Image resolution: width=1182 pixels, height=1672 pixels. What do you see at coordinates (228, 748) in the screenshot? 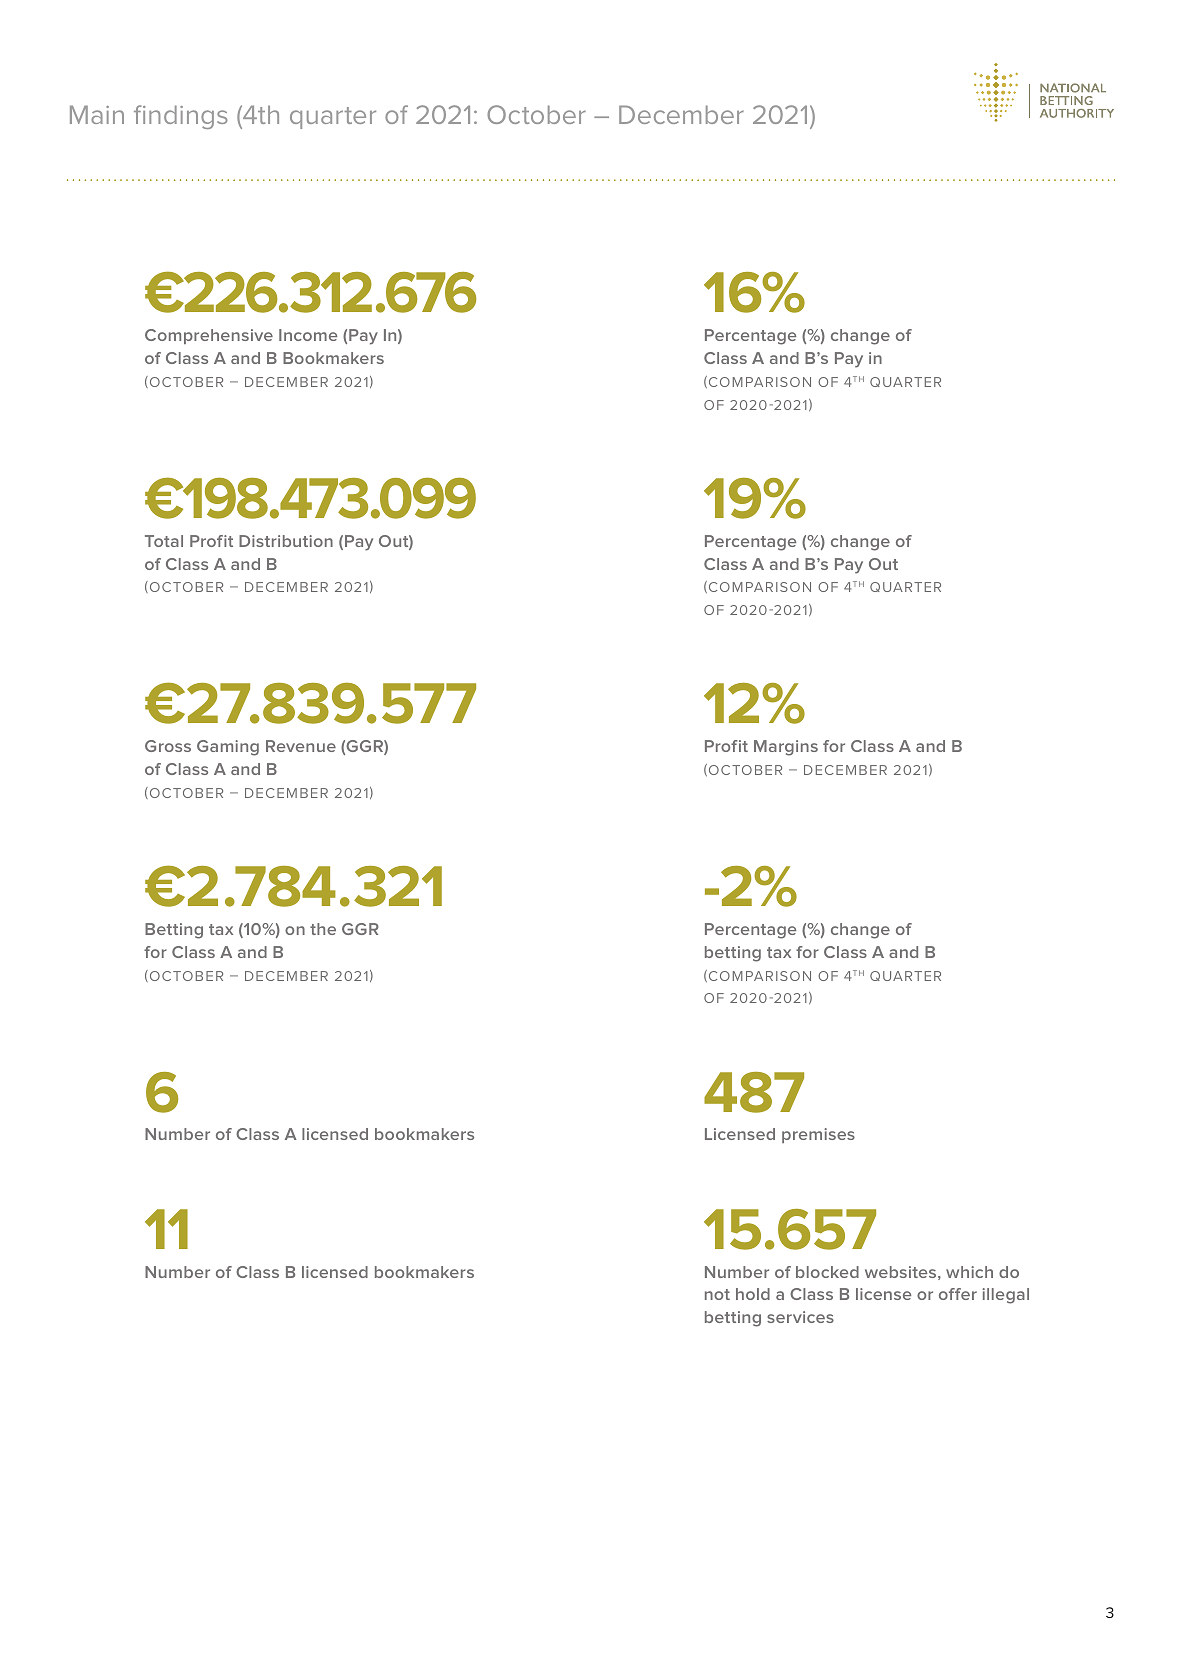
I see `Gaming` at bounding box center [228, 748].
